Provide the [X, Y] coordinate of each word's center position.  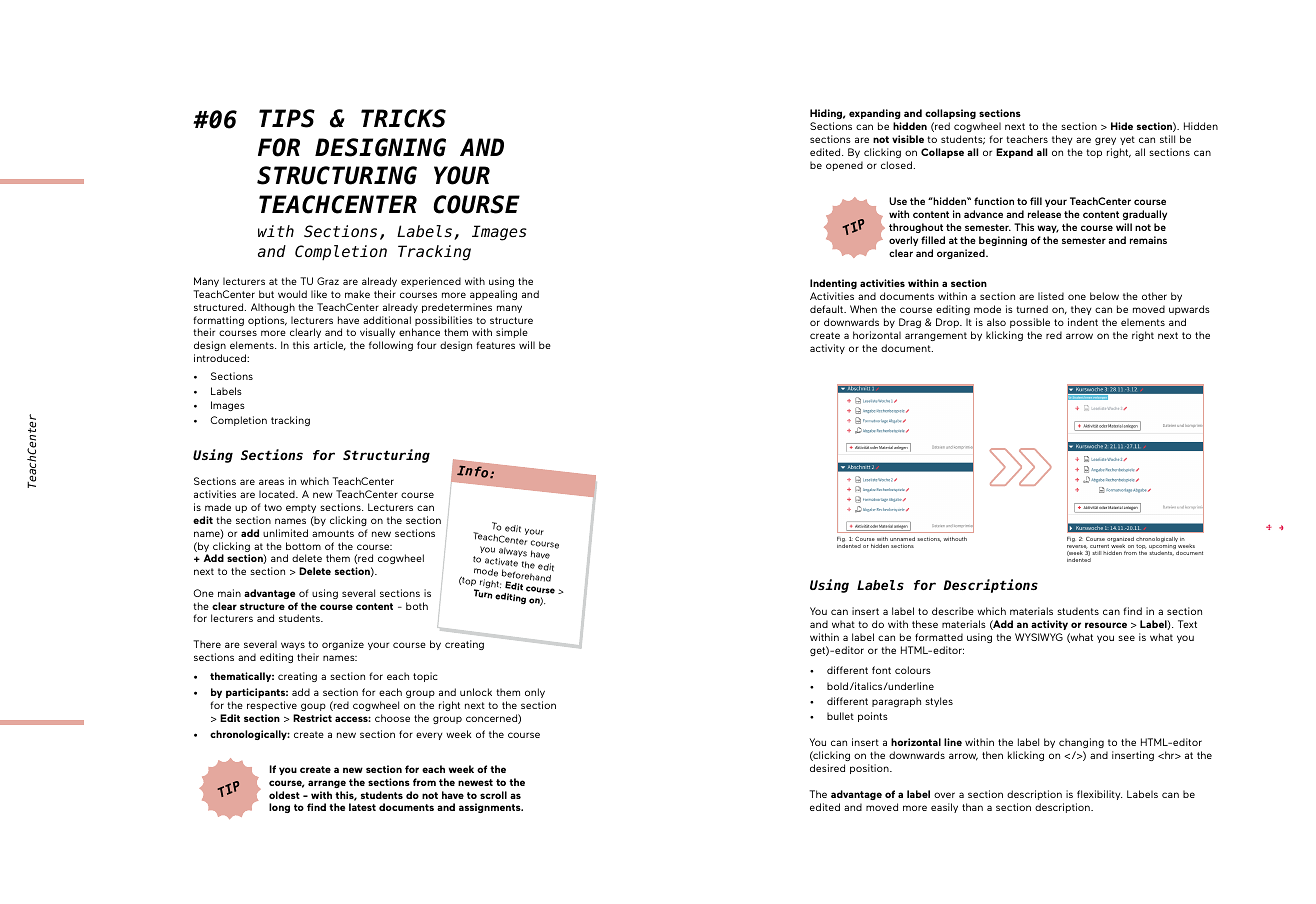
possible [1030, 323]
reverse [1077, 547]
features [495, 345]
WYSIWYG [1039, 637]
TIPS [287, 118]
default [827, 309]
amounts [333, 533]
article [330, 345]
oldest [284, 795]
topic [425, 677]
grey [1105, 141]
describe [953, 611]
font [881, 670]
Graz [328, 281]
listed [1051, 296]
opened [844, 166]
